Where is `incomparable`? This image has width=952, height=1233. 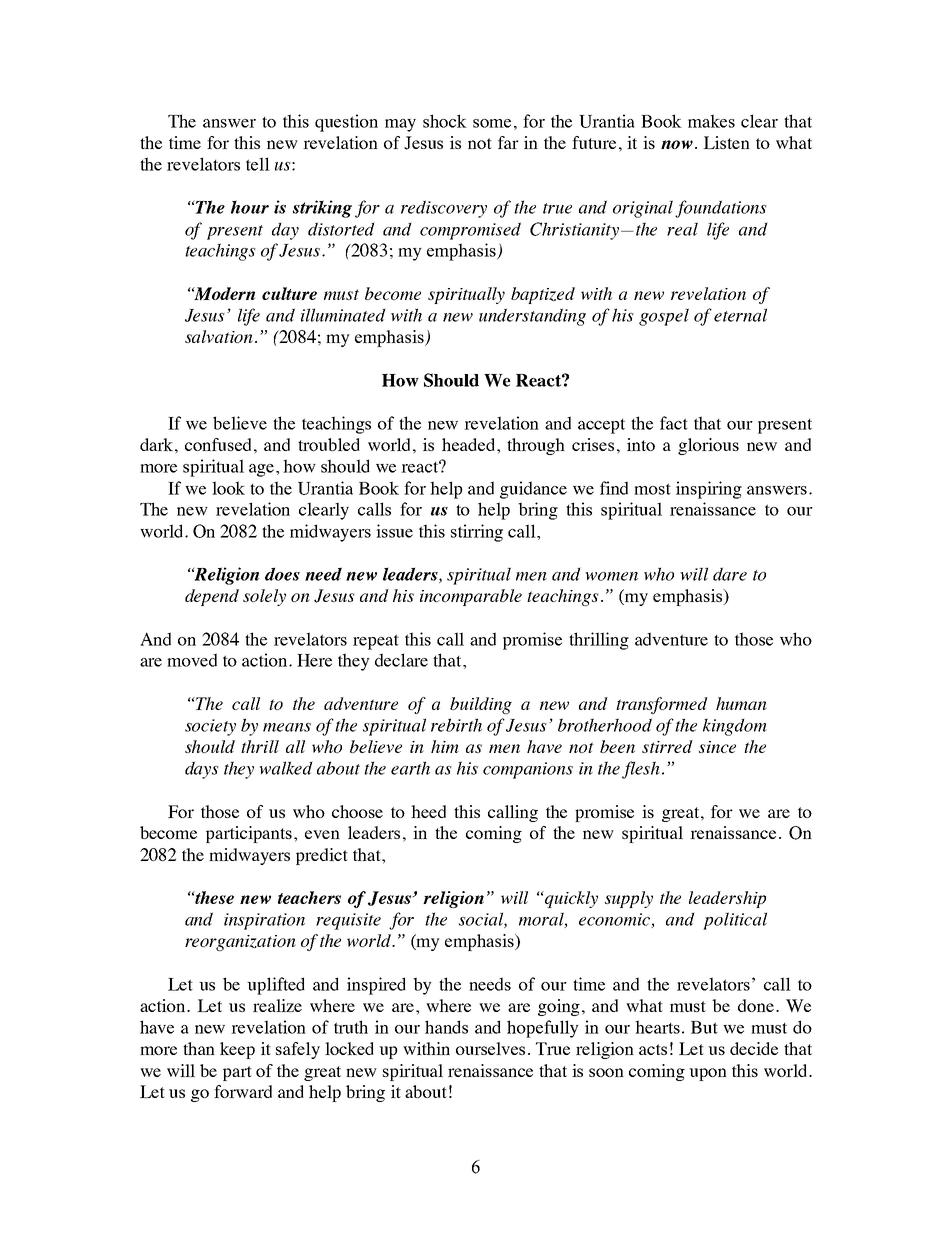 incomparable is located at coordinates (471, 597).
